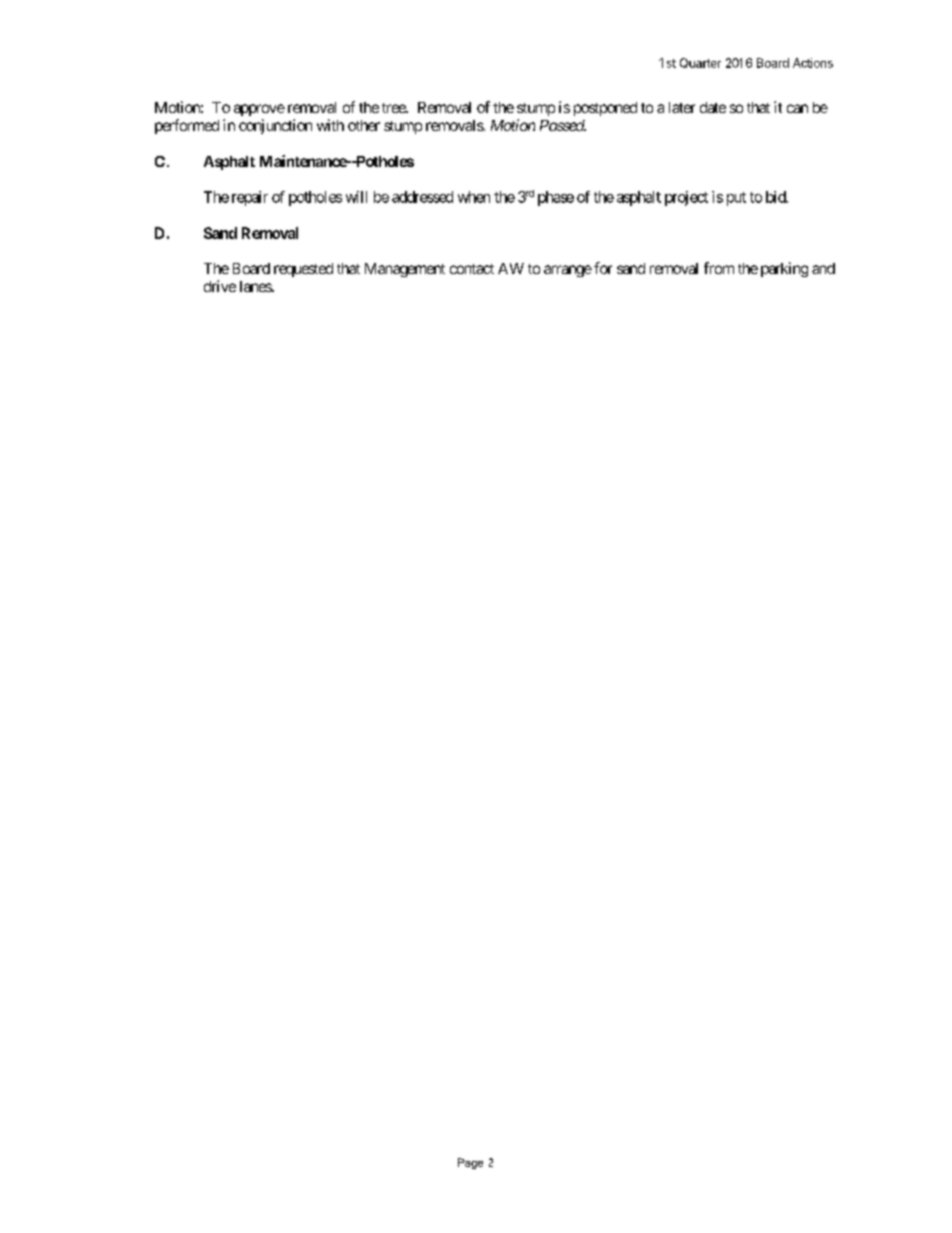  I want to click on parking, so click(784, 269).
